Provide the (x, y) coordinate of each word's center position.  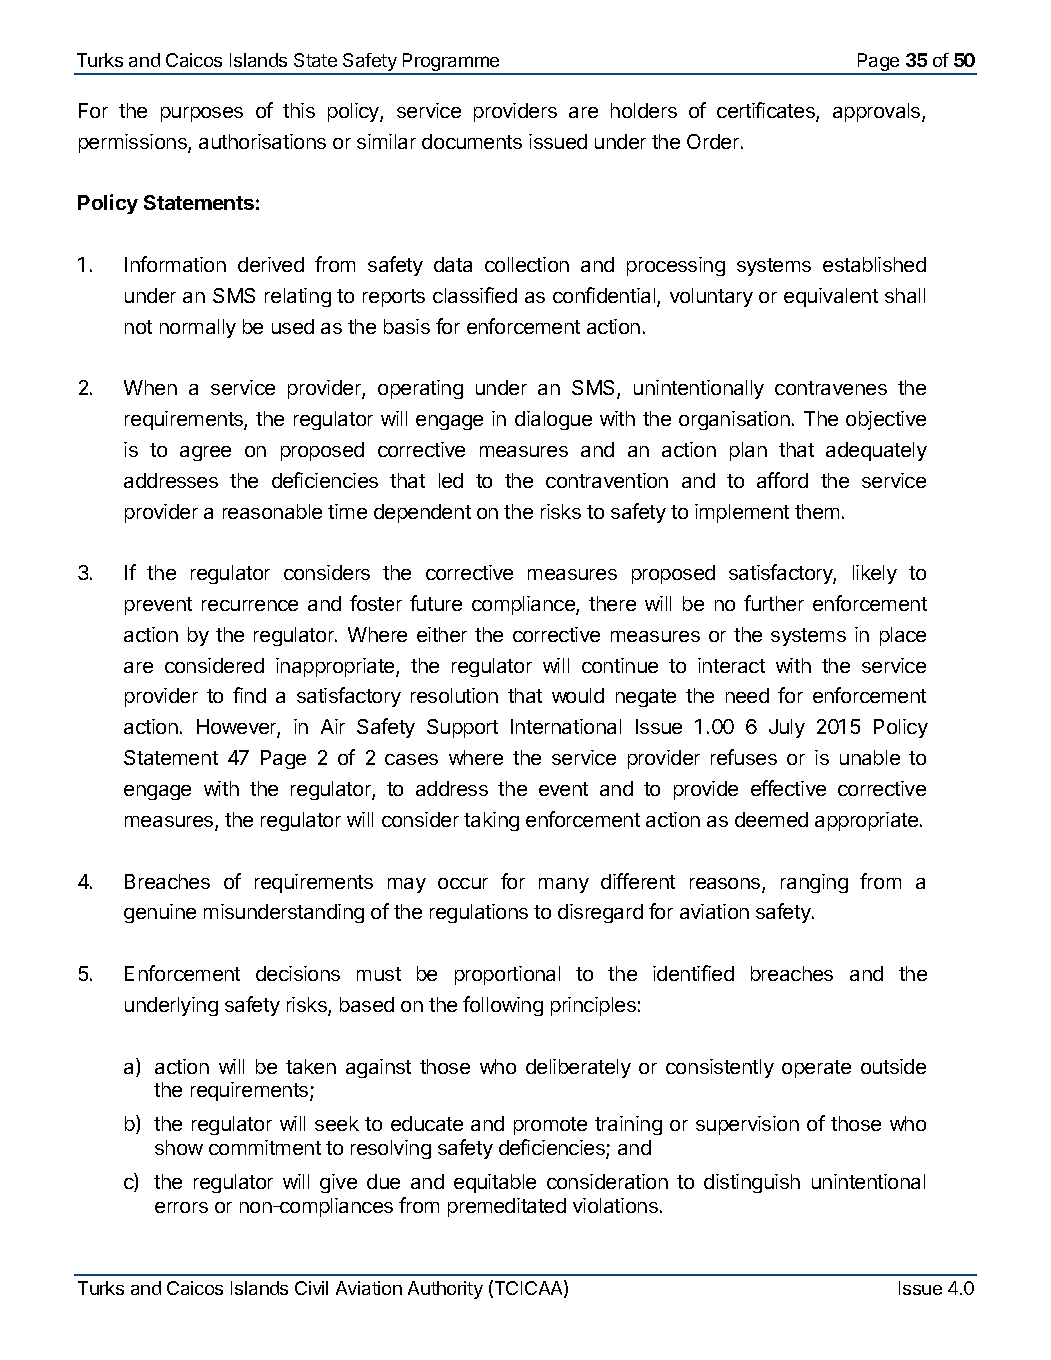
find (249, 695)
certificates (767, 111)
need (747, 695)
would (578, 695)
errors (181, 1207)
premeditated (507, 1207)
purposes (202, 114)
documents (472, 141)
